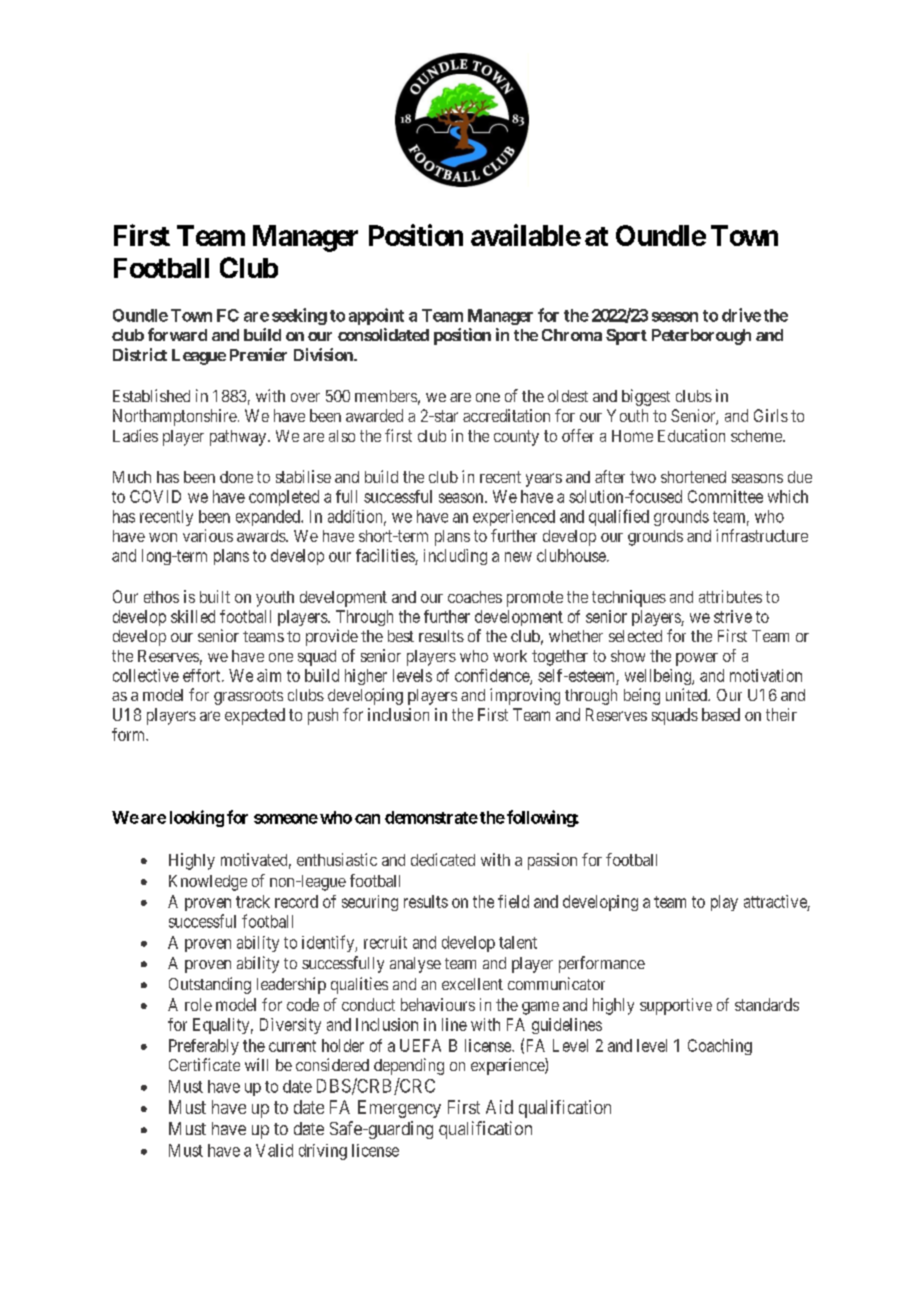  I want to click on appoint, so click(376, 316).
